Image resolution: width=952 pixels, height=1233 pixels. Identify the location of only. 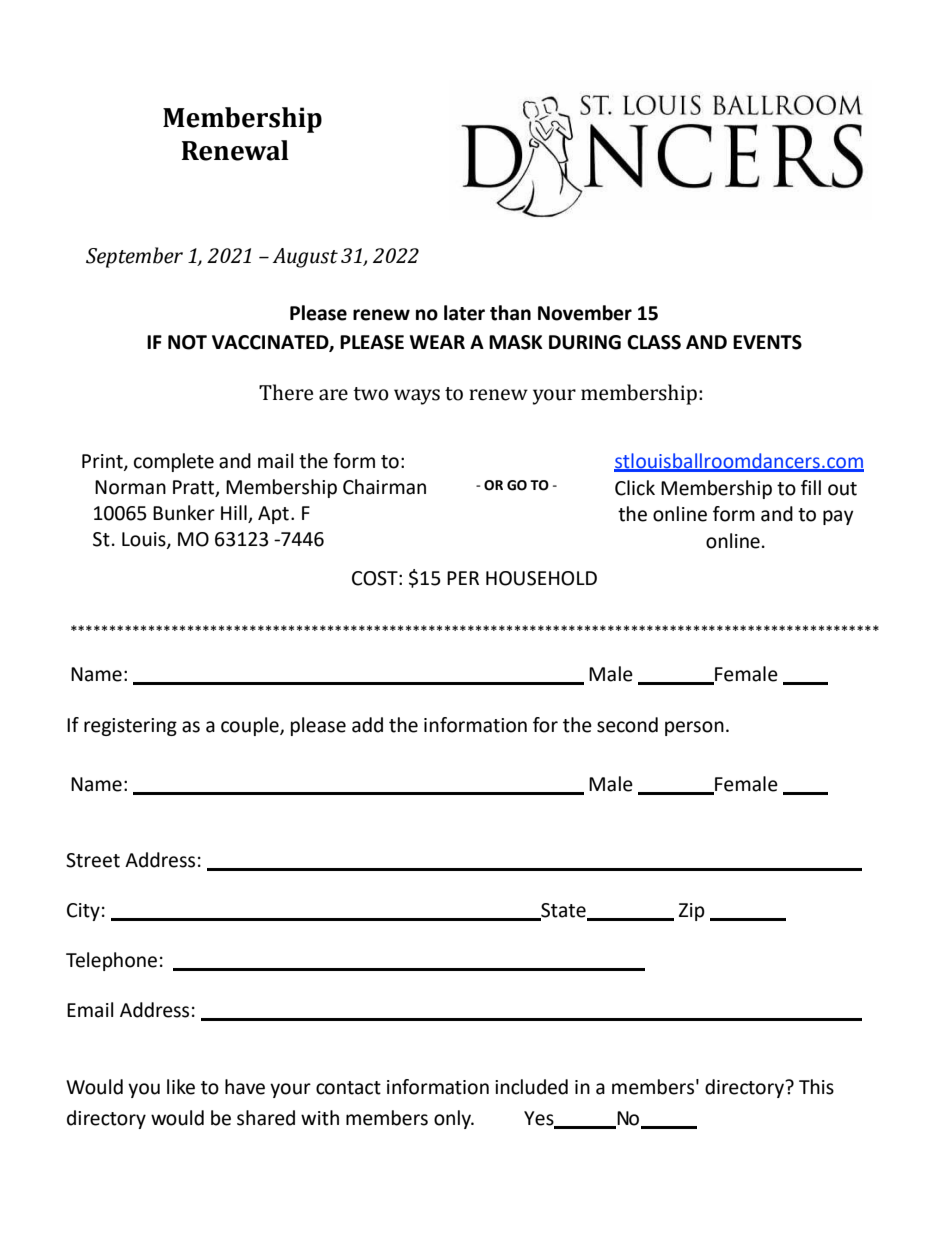
(454, 1119).
